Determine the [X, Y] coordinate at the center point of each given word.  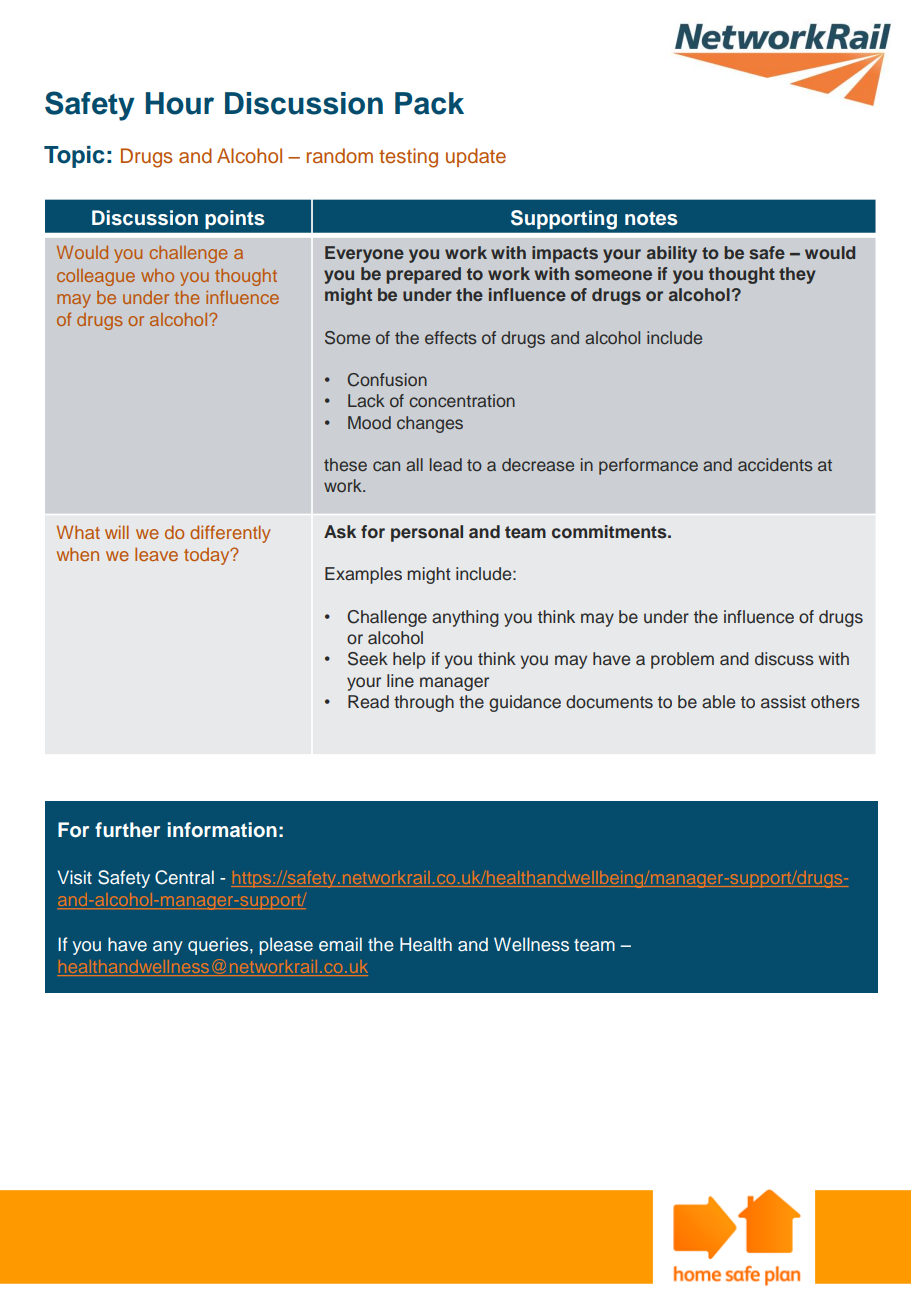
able [718, 702]
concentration [462, 400]
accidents [775, 464]
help [409, 660]
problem [682, 660]
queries [219, 946]
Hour [180, 103]
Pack [429, 103]
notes [651, 218]
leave [156, 554]
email [340, 944]
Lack [366, 400]
